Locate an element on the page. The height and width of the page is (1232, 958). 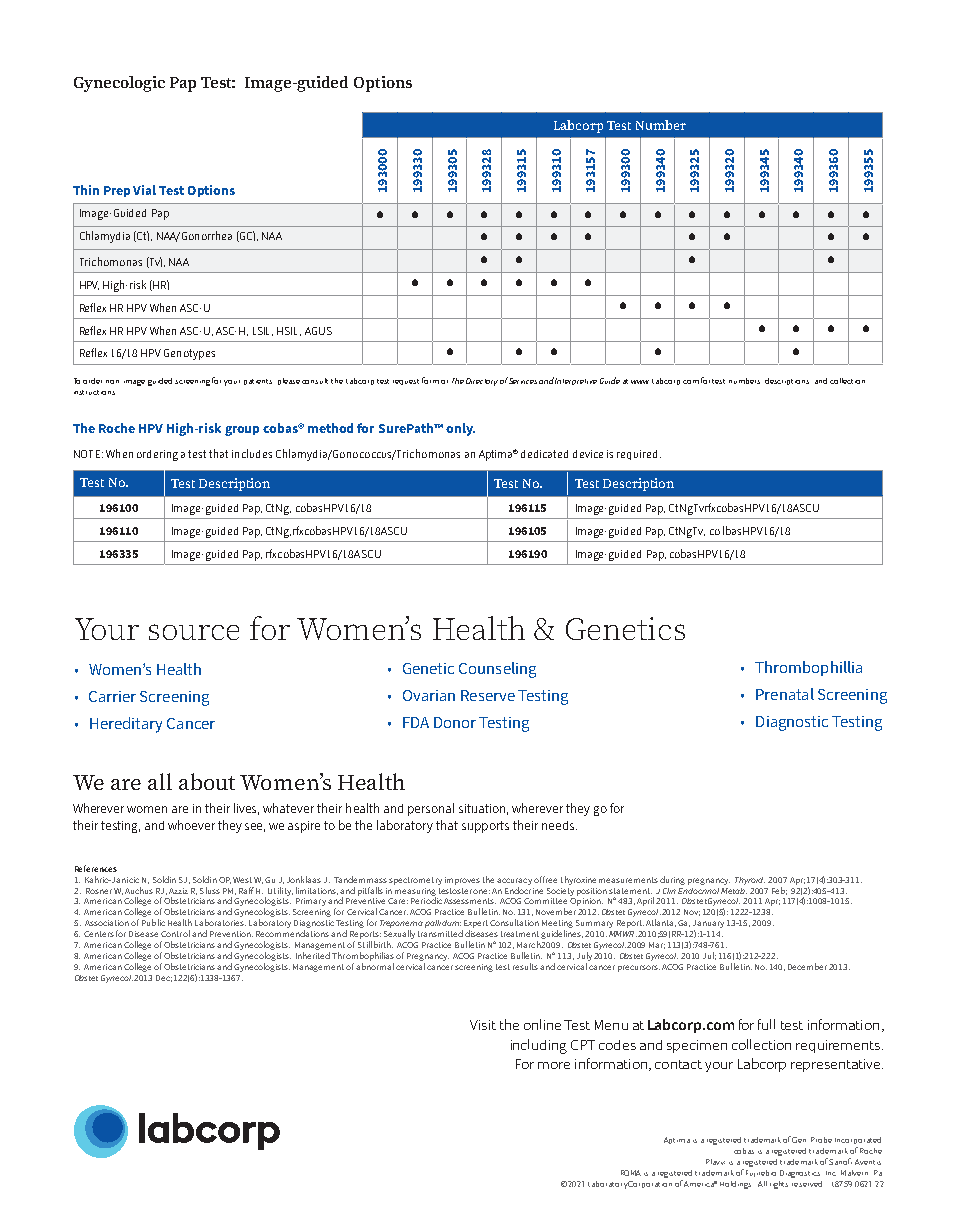
Feb is located at coordinates (779, 891).
